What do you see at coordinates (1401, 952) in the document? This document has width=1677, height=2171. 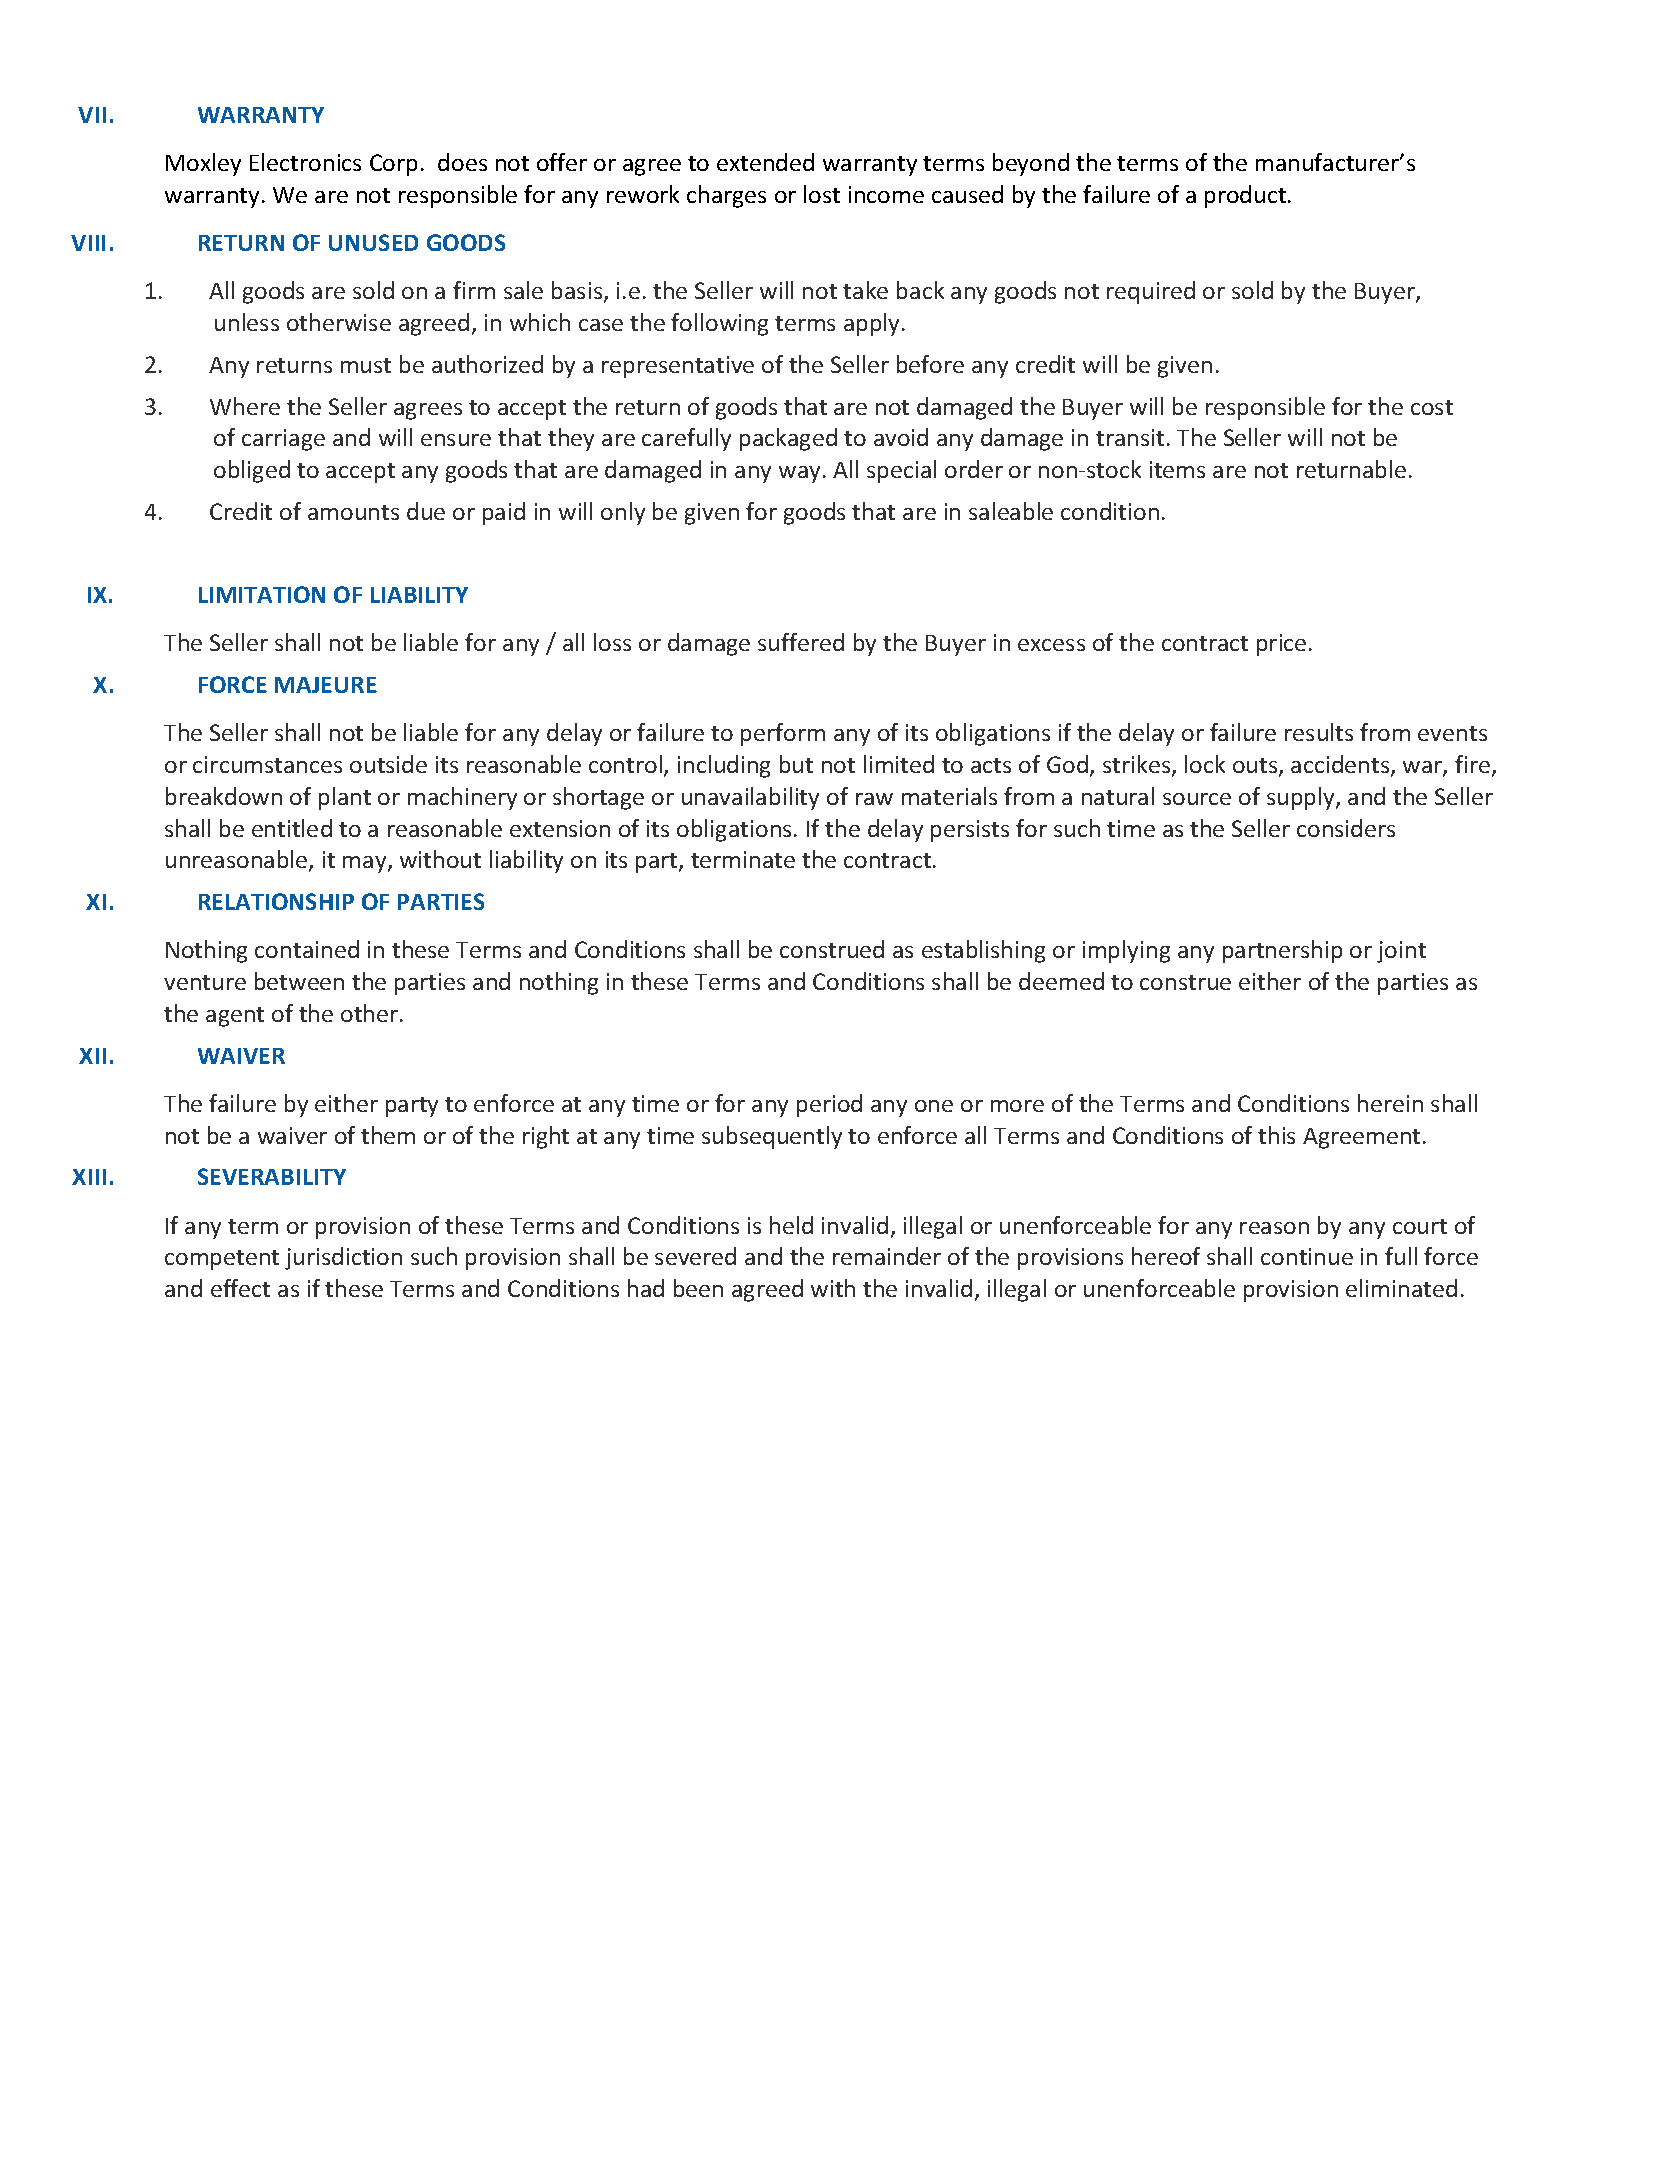 I see `joint` at bounding box center [1401, 952].
